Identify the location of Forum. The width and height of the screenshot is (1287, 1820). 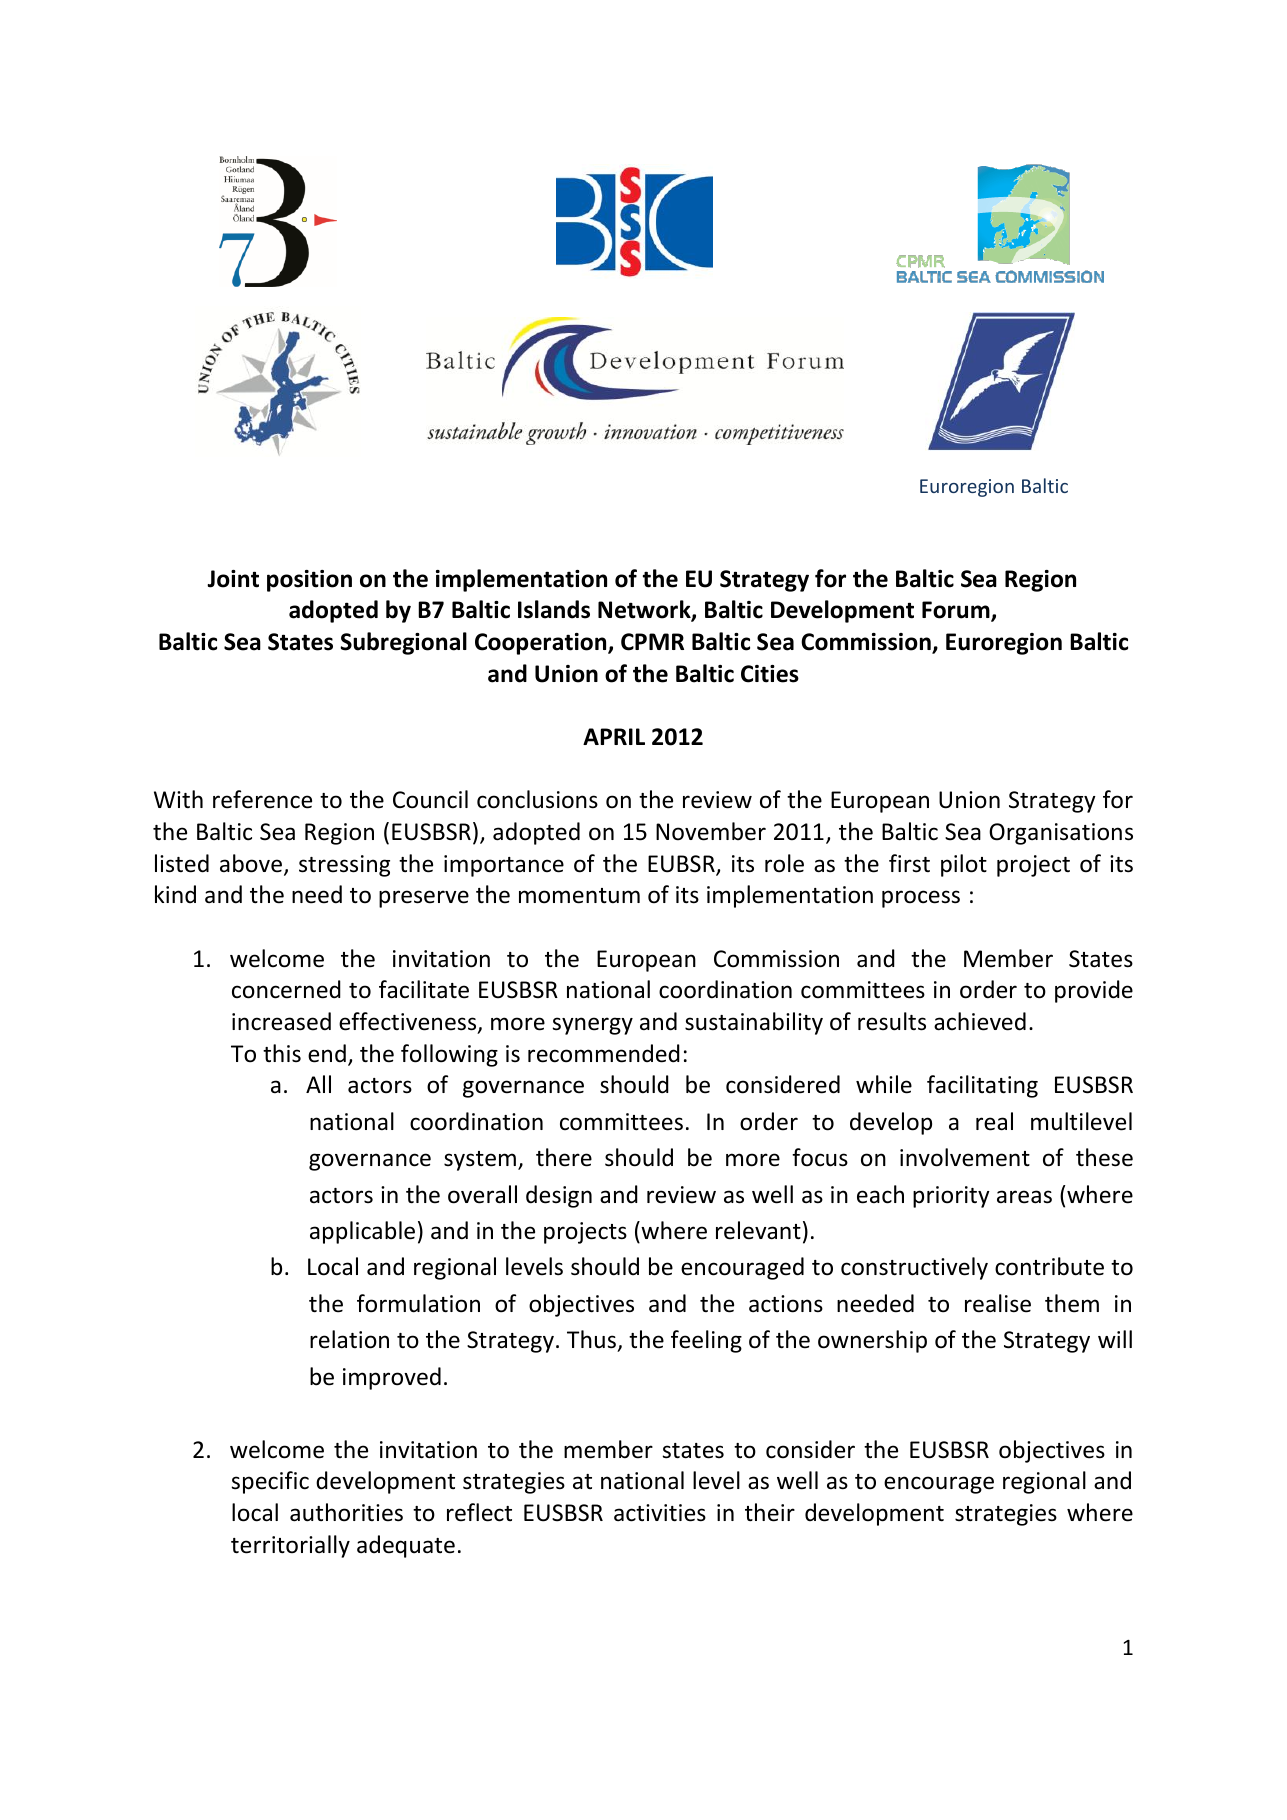
(957, 611).
